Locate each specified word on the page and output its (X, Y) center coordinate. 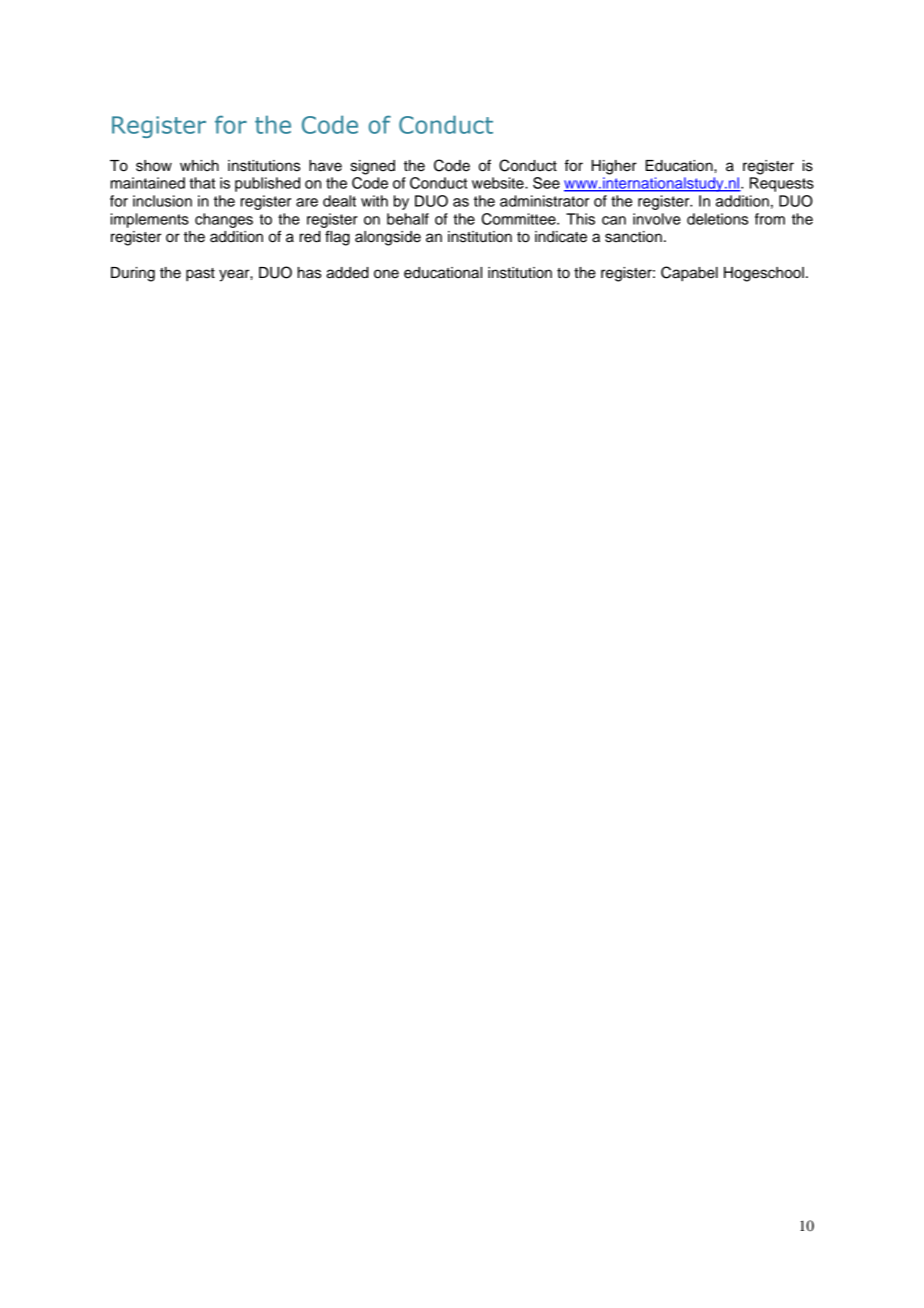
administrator (544, 201)
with (374, 201)
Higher (614, 167)
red (310, 237)
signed (373, 167)
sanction (633, 237)
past (200, 275)
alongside (388, 238)
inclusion (162, 201)
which (199, 166)
